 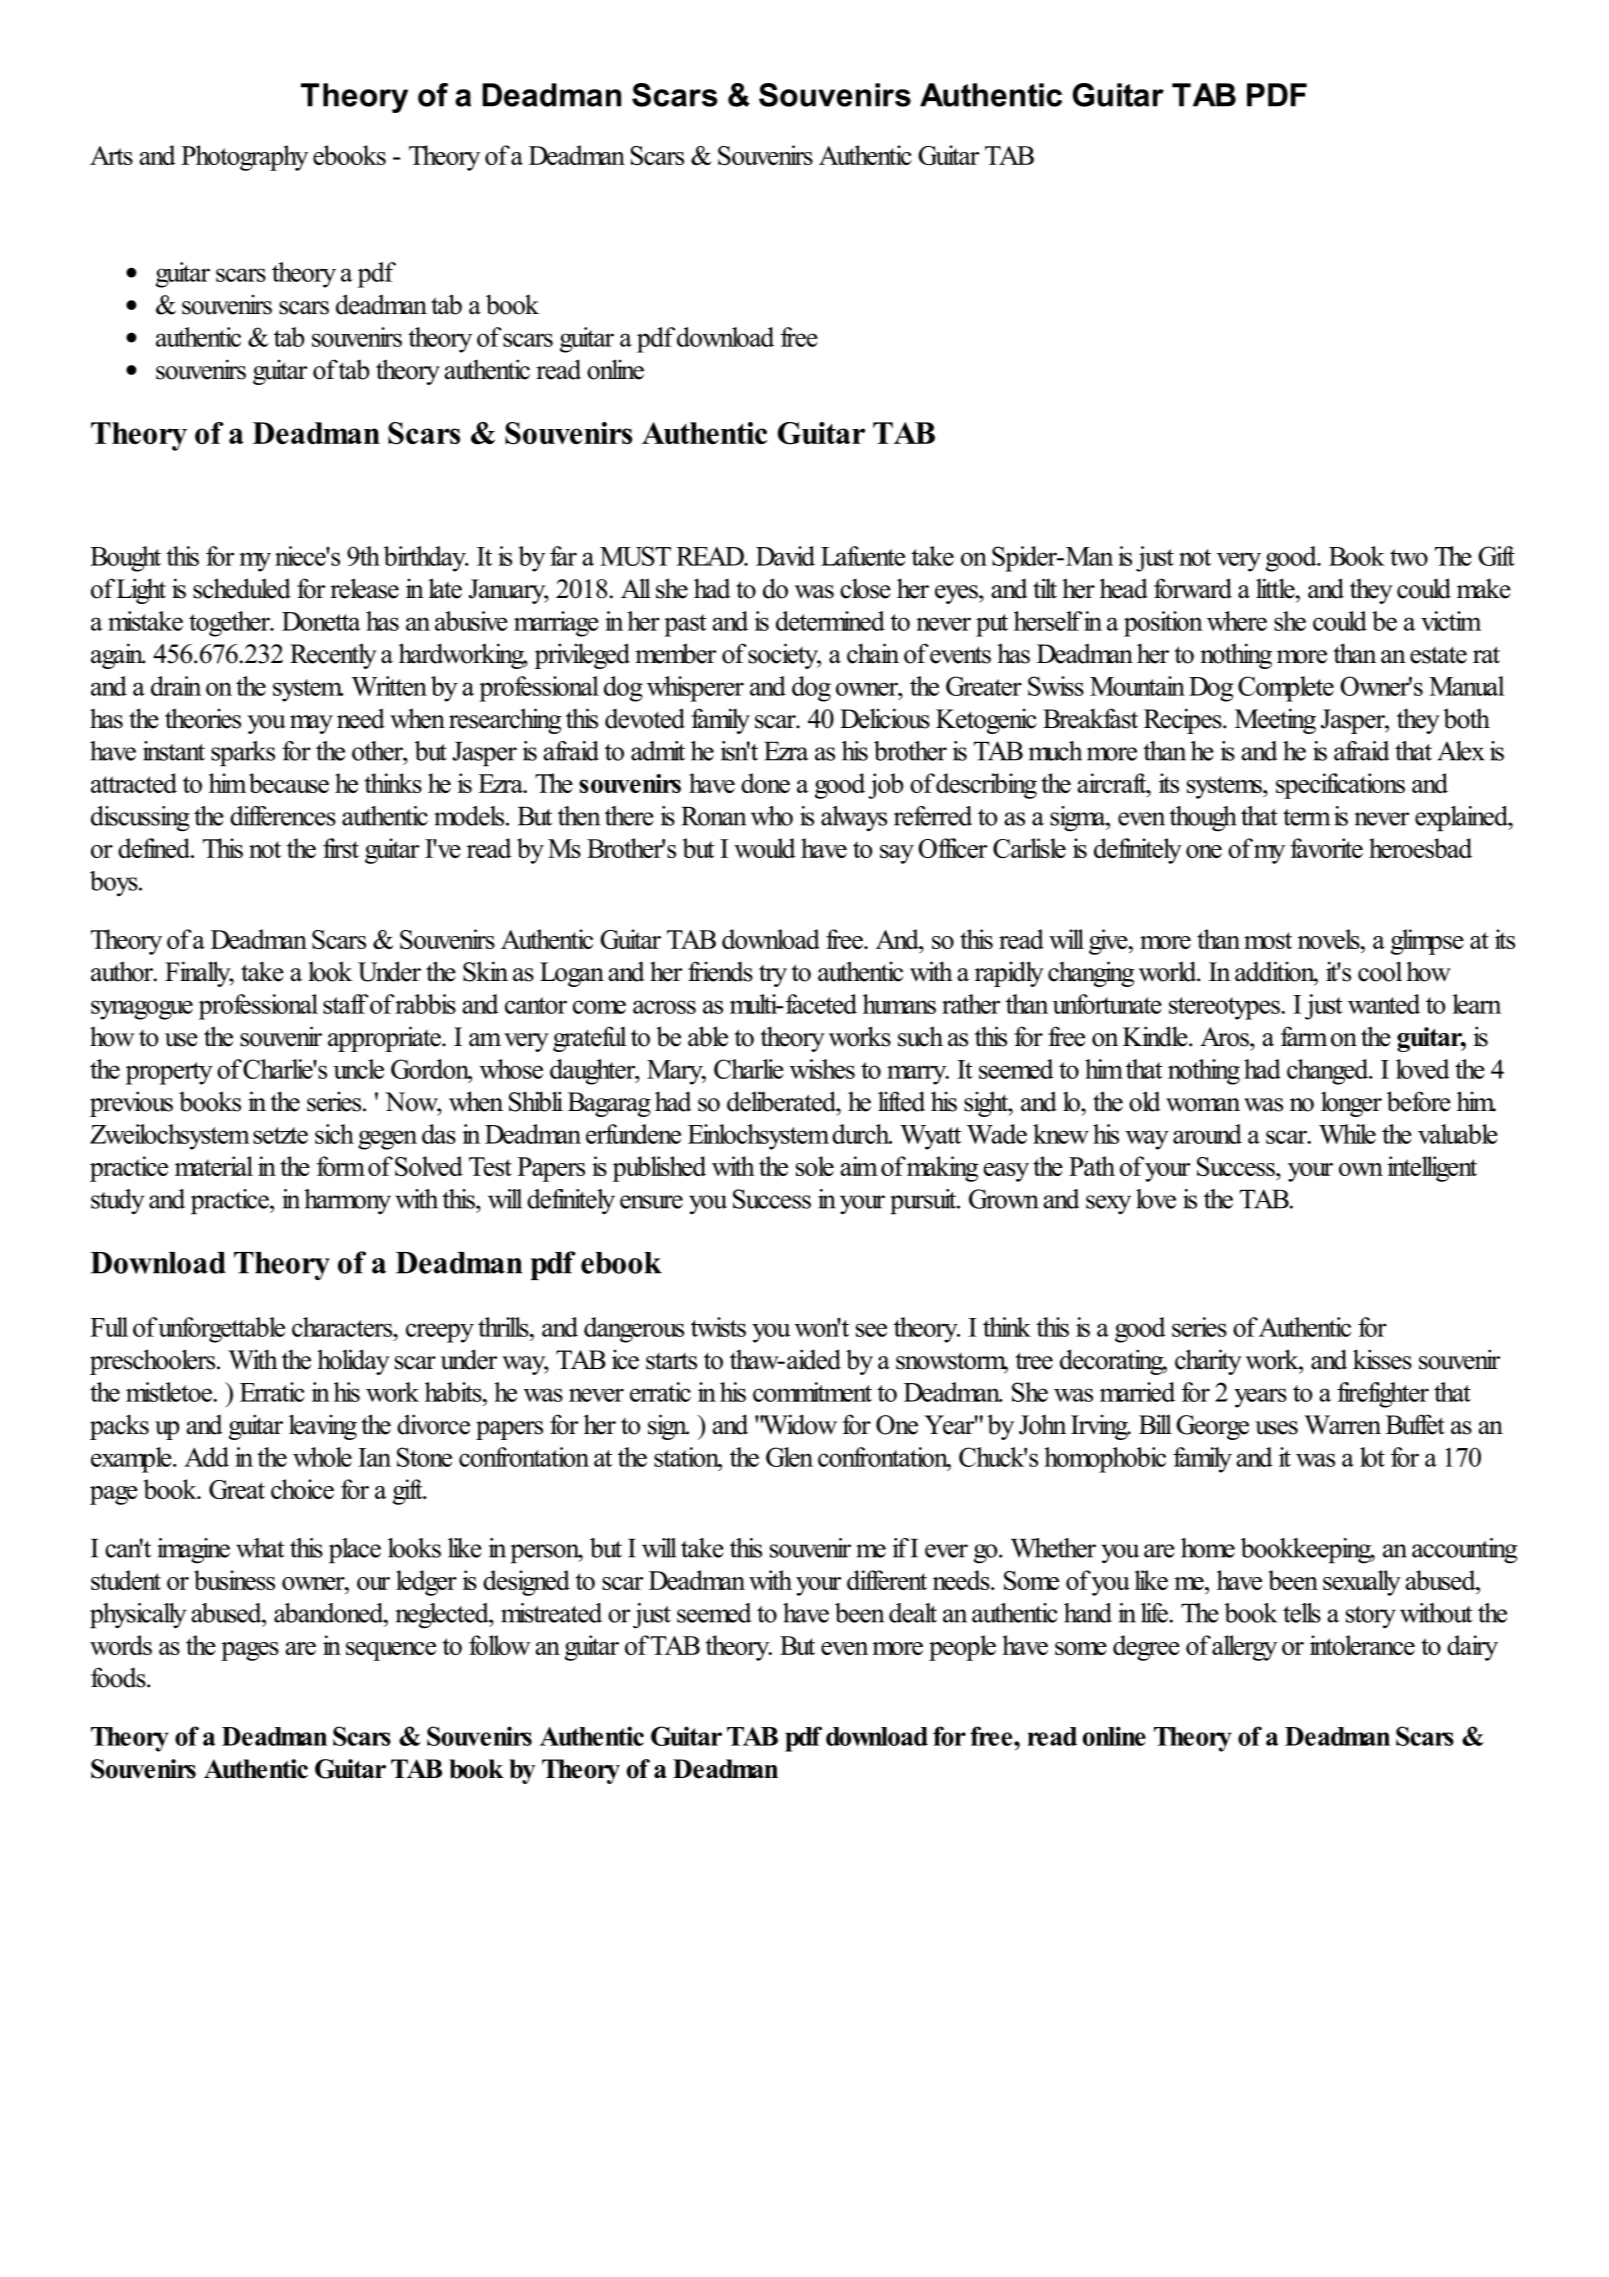 What do you see at coordinates (244, 158) in the screenshot?
I see `Photography` at bounding box center [244, 158].
